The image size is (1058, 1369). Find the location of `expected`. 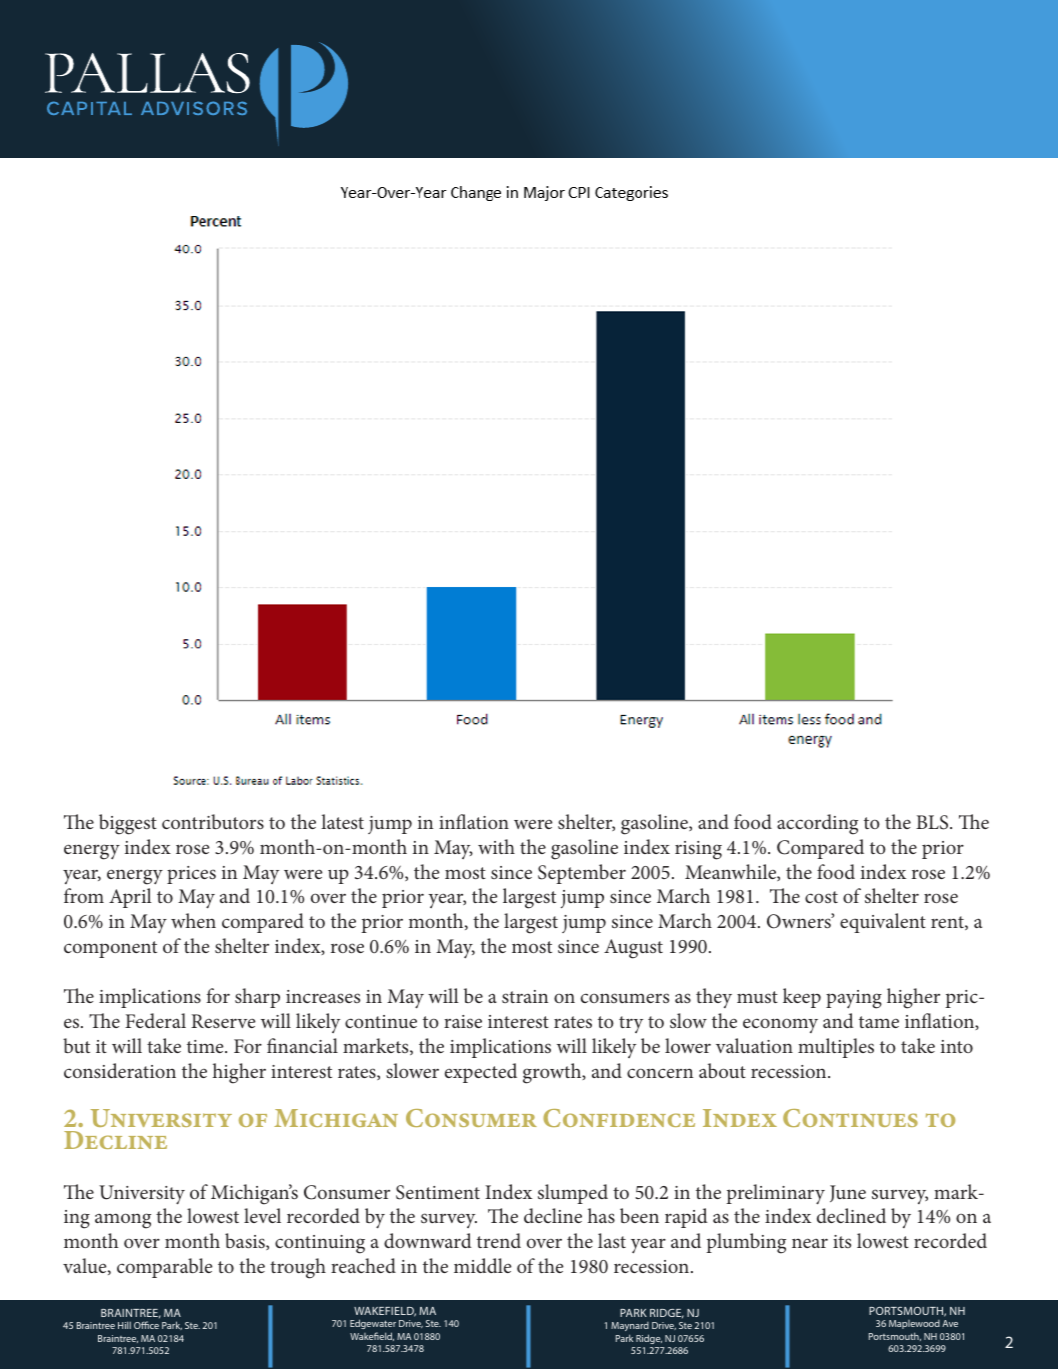

expected is located at coordinates (481, 1073).
